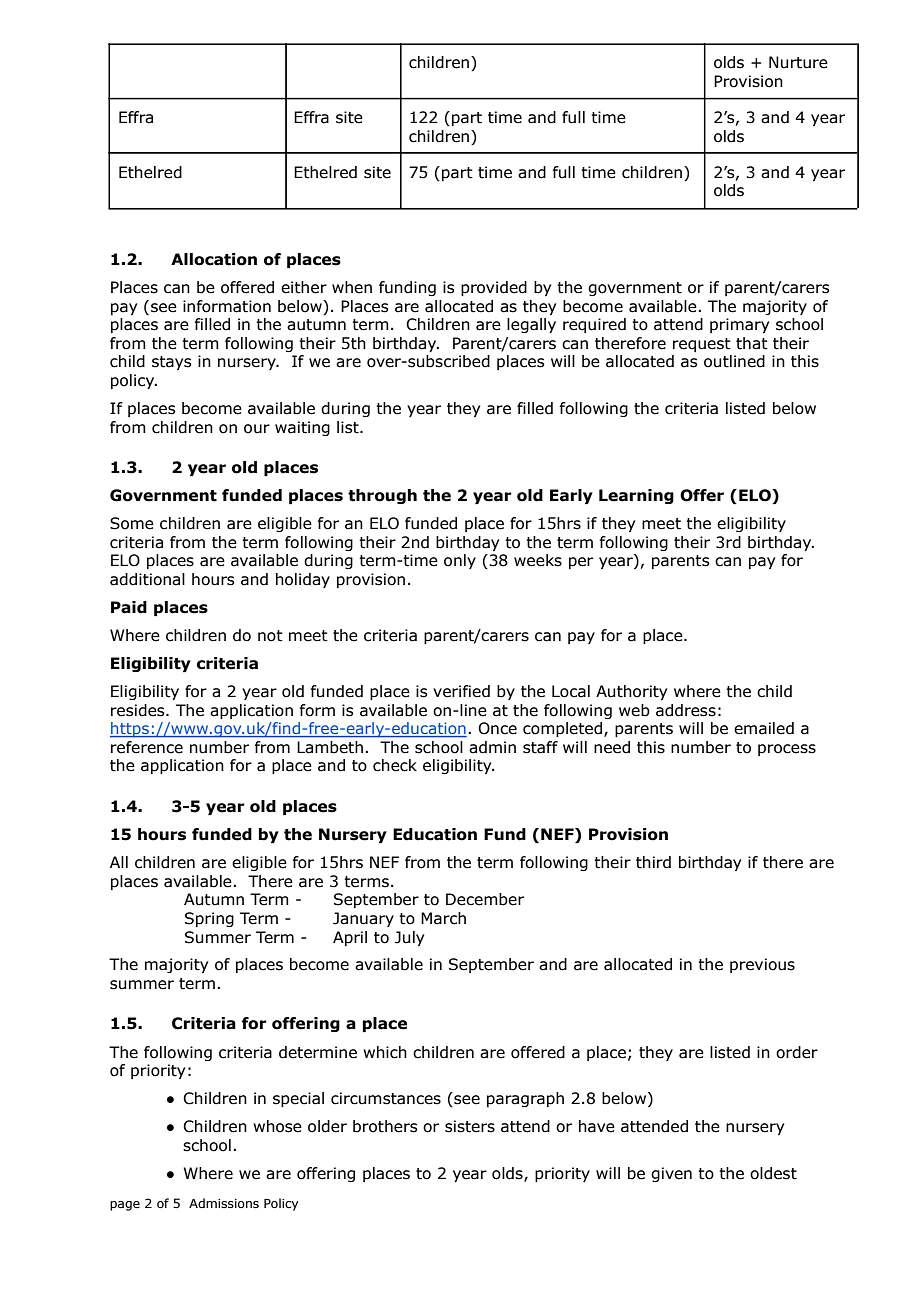  What do you see at coordinates (224, 1203) in the page?
I see `Admissions` at bounding box center [224, 1203].
